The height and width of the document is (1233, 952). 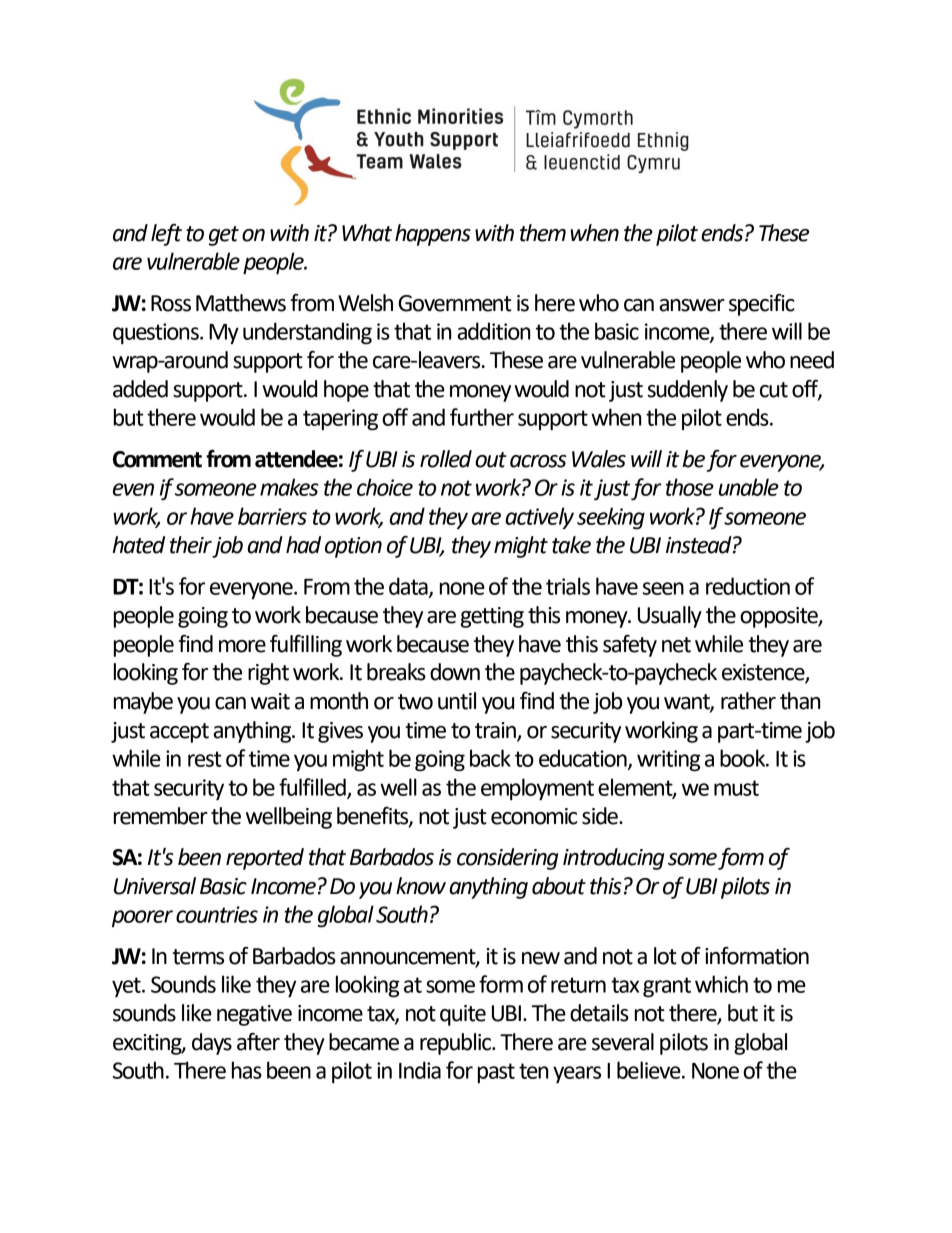 What do you see at coordinates (749, 487) in the document?
I see `unable` at bounding box center [749, 487].
